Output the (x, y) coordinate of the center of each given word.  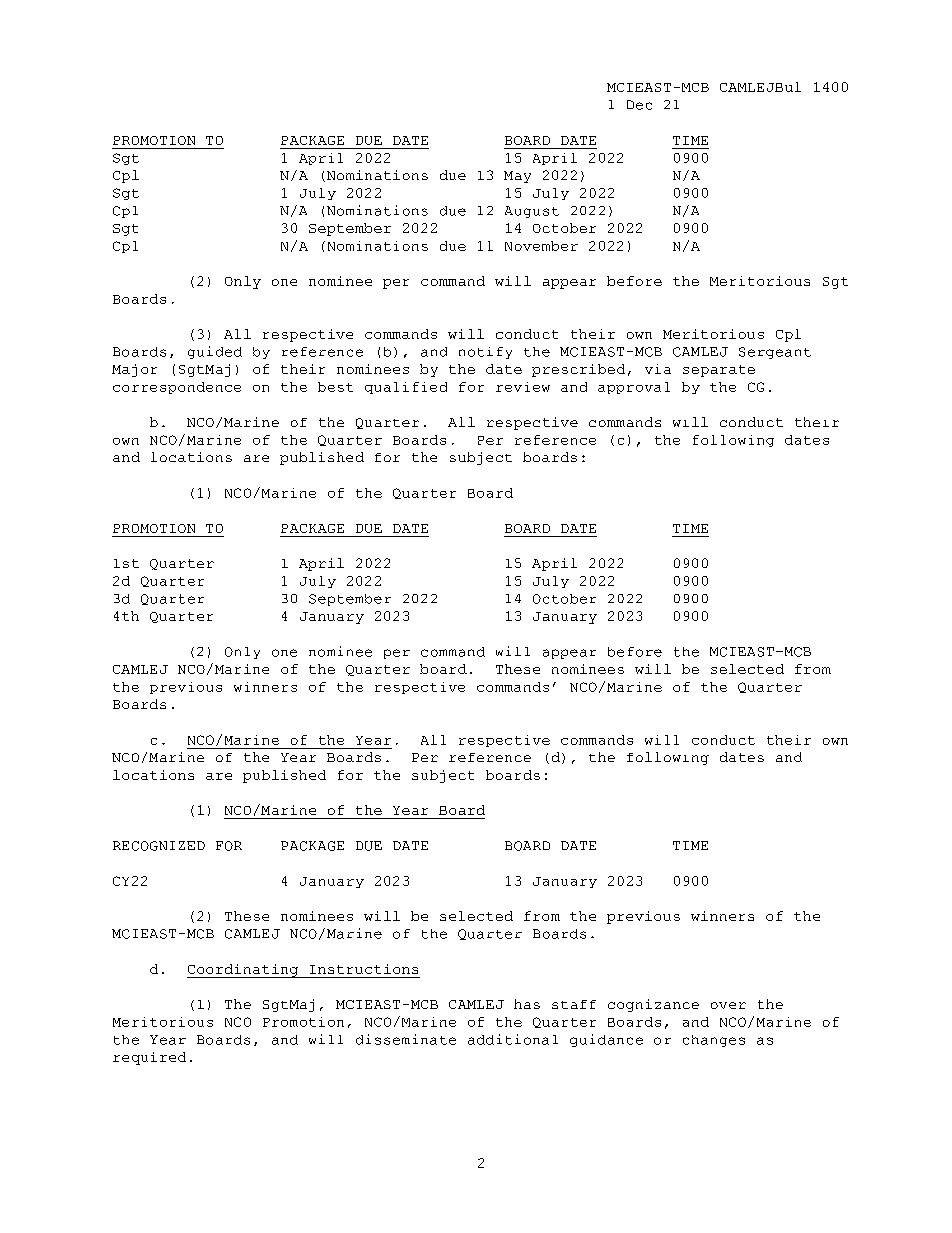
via (658, 369)
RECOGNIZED (159, 846)
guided (215, 352)
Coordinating (244, 971)
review (523, 387)
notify (485, 353)
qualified (406, 388)
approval (634, 388)
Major (134, 370)
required (149, 1058)
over (728, 1005)
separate (719, 371)
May (517, 177)
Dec (639, 105)
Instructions (364, 969)
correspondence (177, 388)
